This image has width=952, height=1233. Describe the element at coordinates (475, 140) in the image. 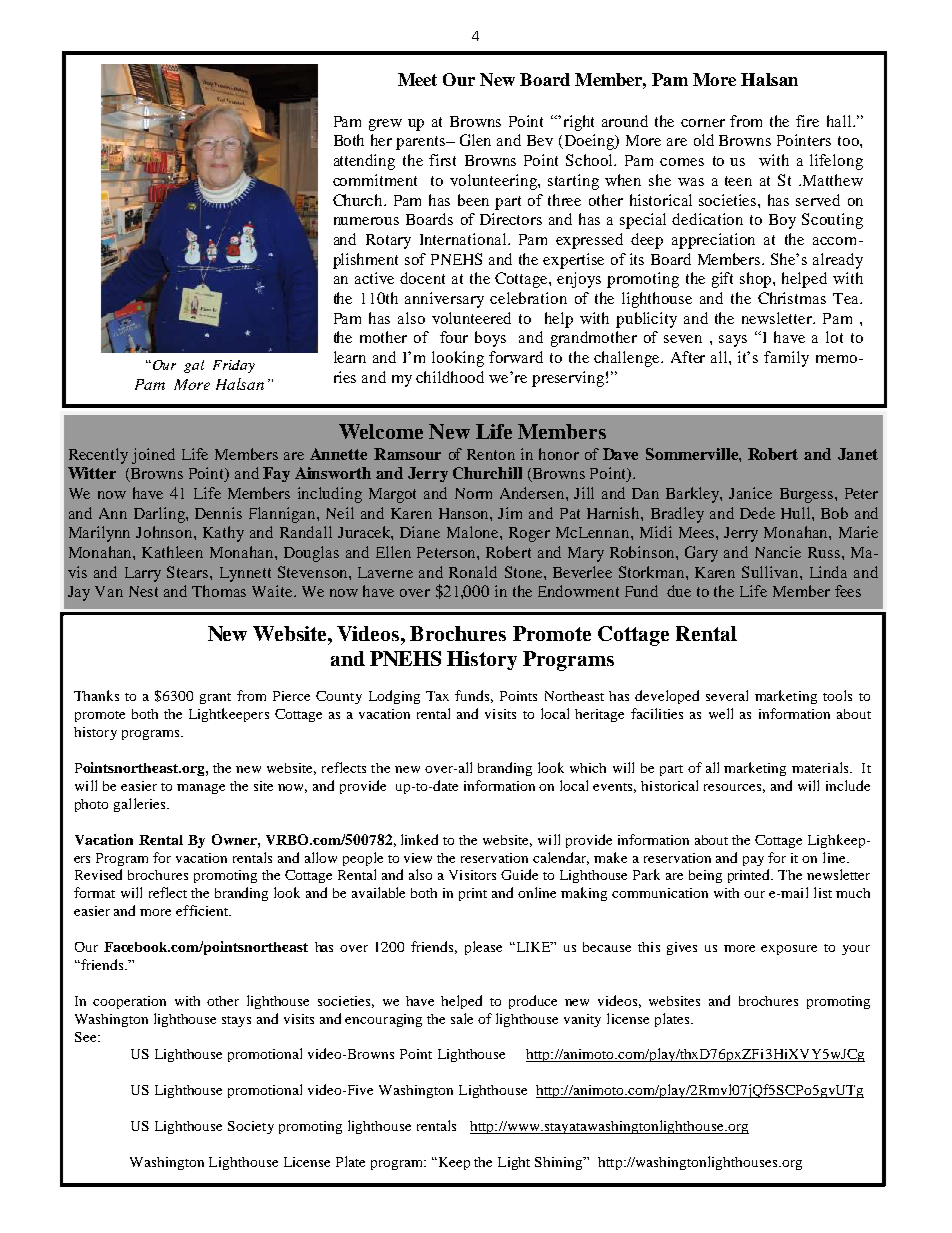

I see `Glen` at that location.
